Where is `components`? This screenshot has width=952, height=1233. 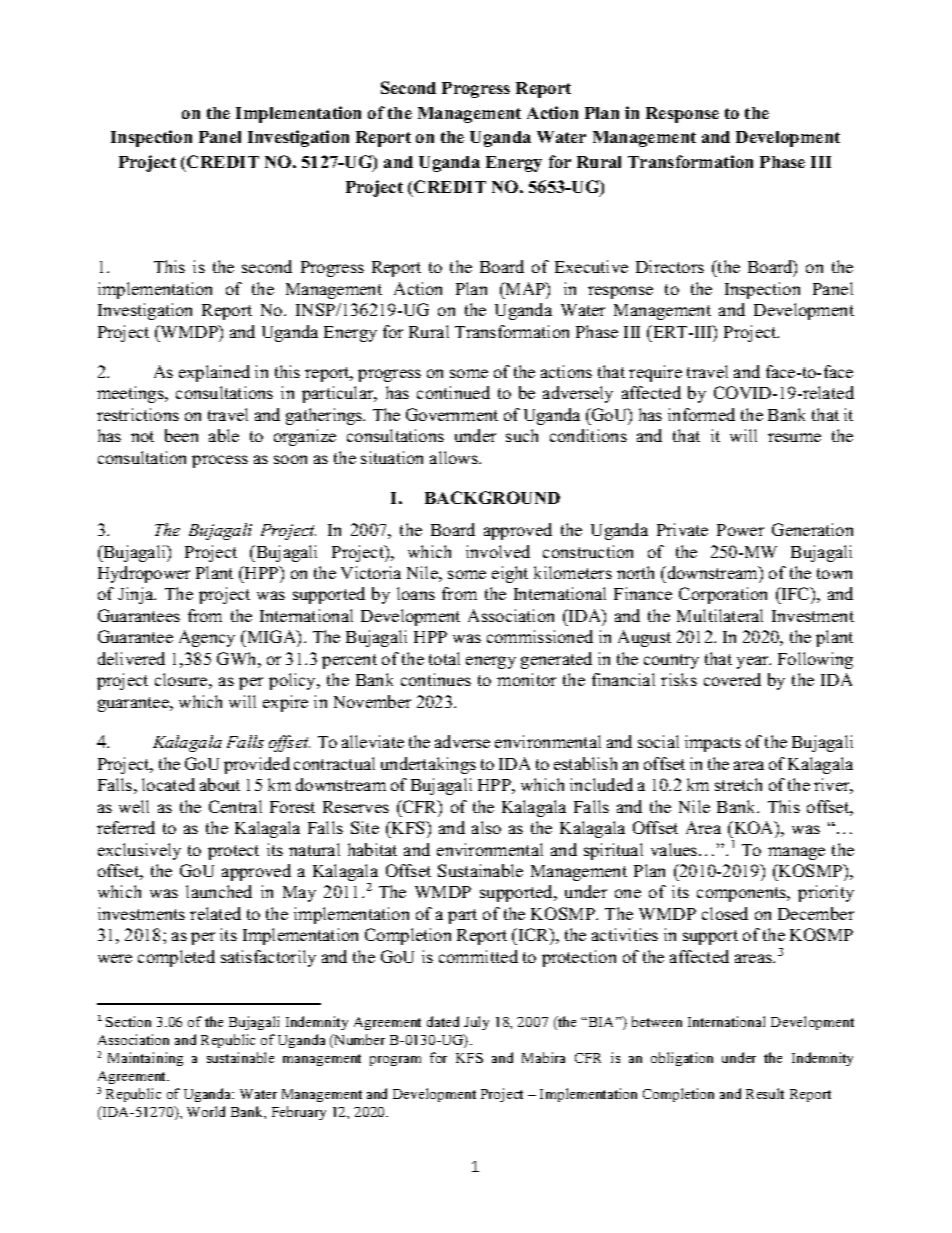 components is located at coordinates (742, 894).
